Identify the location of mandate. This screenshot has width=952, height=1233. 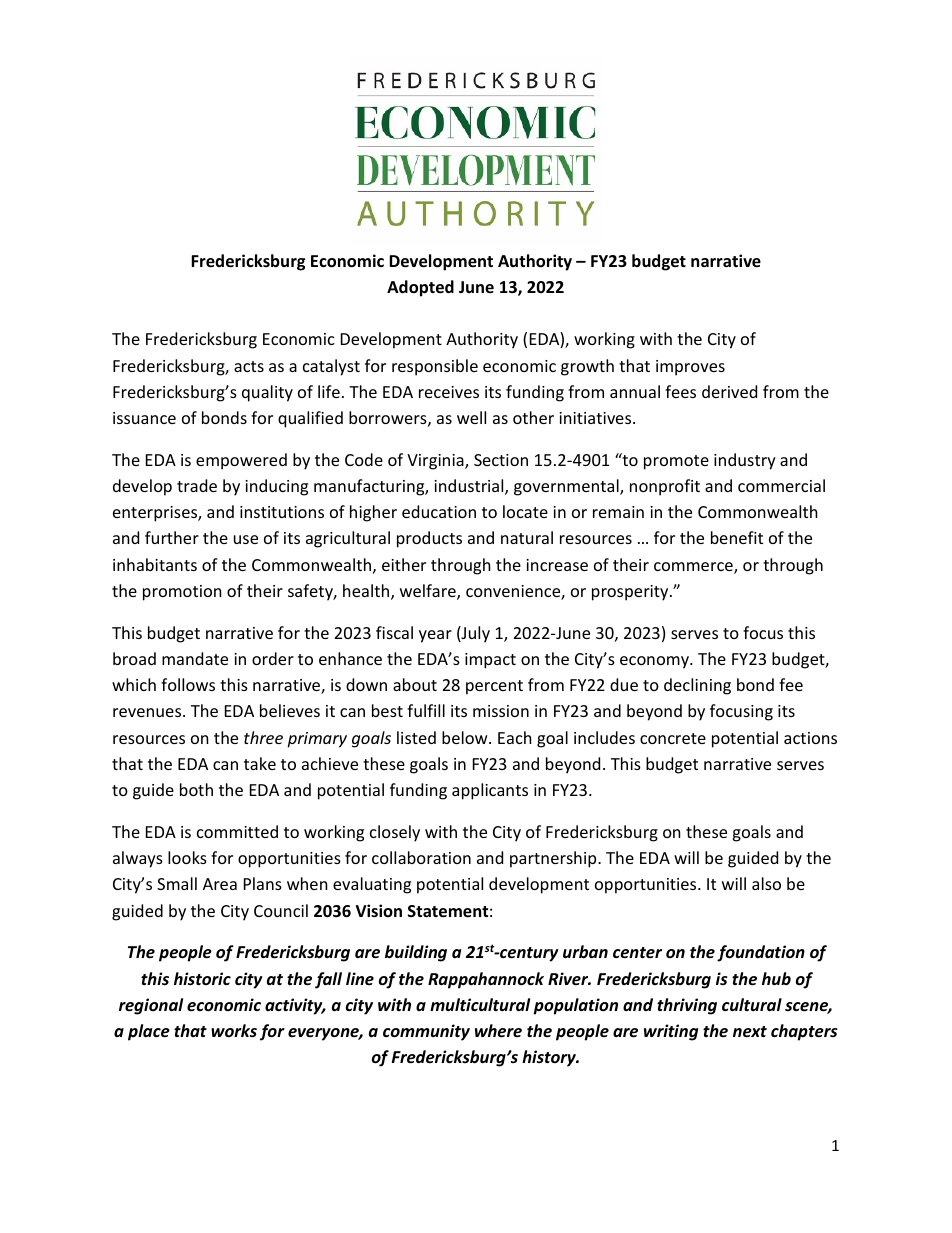
(195, 658).
